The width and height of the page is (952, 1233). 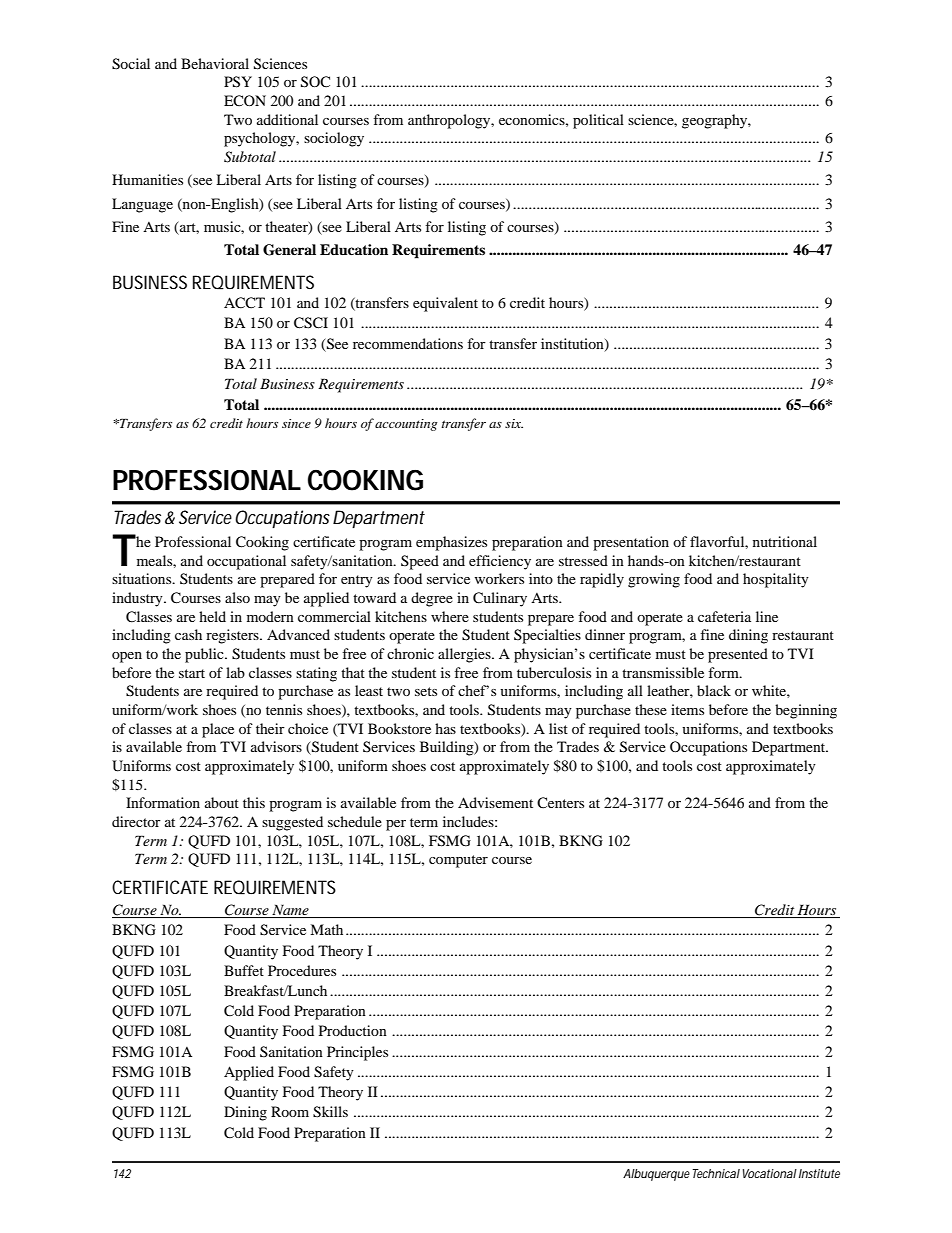 I want to click on nutritional, so click(x=785, y=541).
